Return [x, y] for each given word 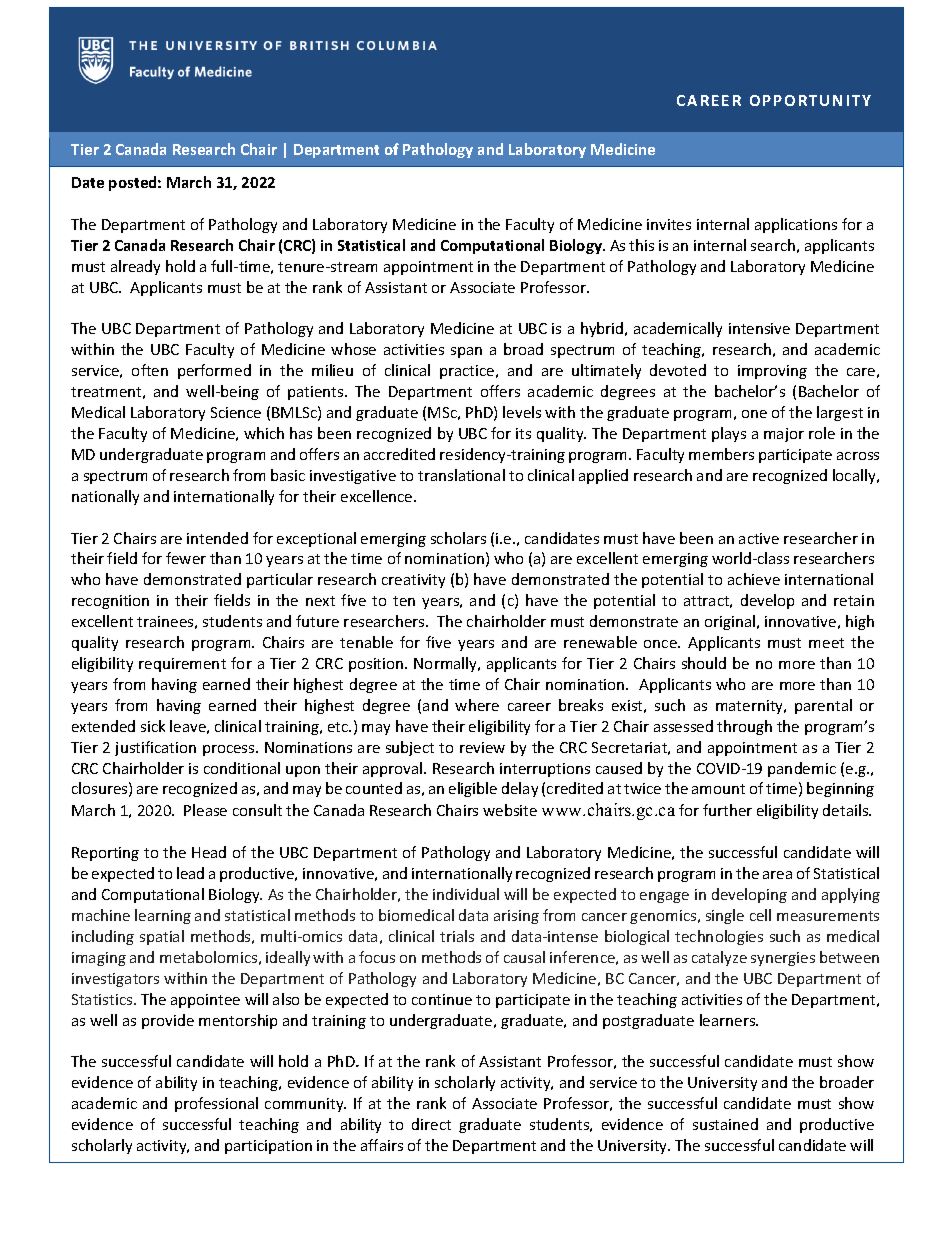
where [477, 705]
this [641, 245]
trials [457, 936]
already [135, 267]
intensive [759, 328]
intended [217, 538]
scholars [458, 538]
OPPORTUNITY [810, 100]
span [466, 352]
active [759, 538]
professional [216, 1104]
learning [163, 916]
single [725, 916]
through [744, 727]
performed [214, 371]
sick [153, 726]
